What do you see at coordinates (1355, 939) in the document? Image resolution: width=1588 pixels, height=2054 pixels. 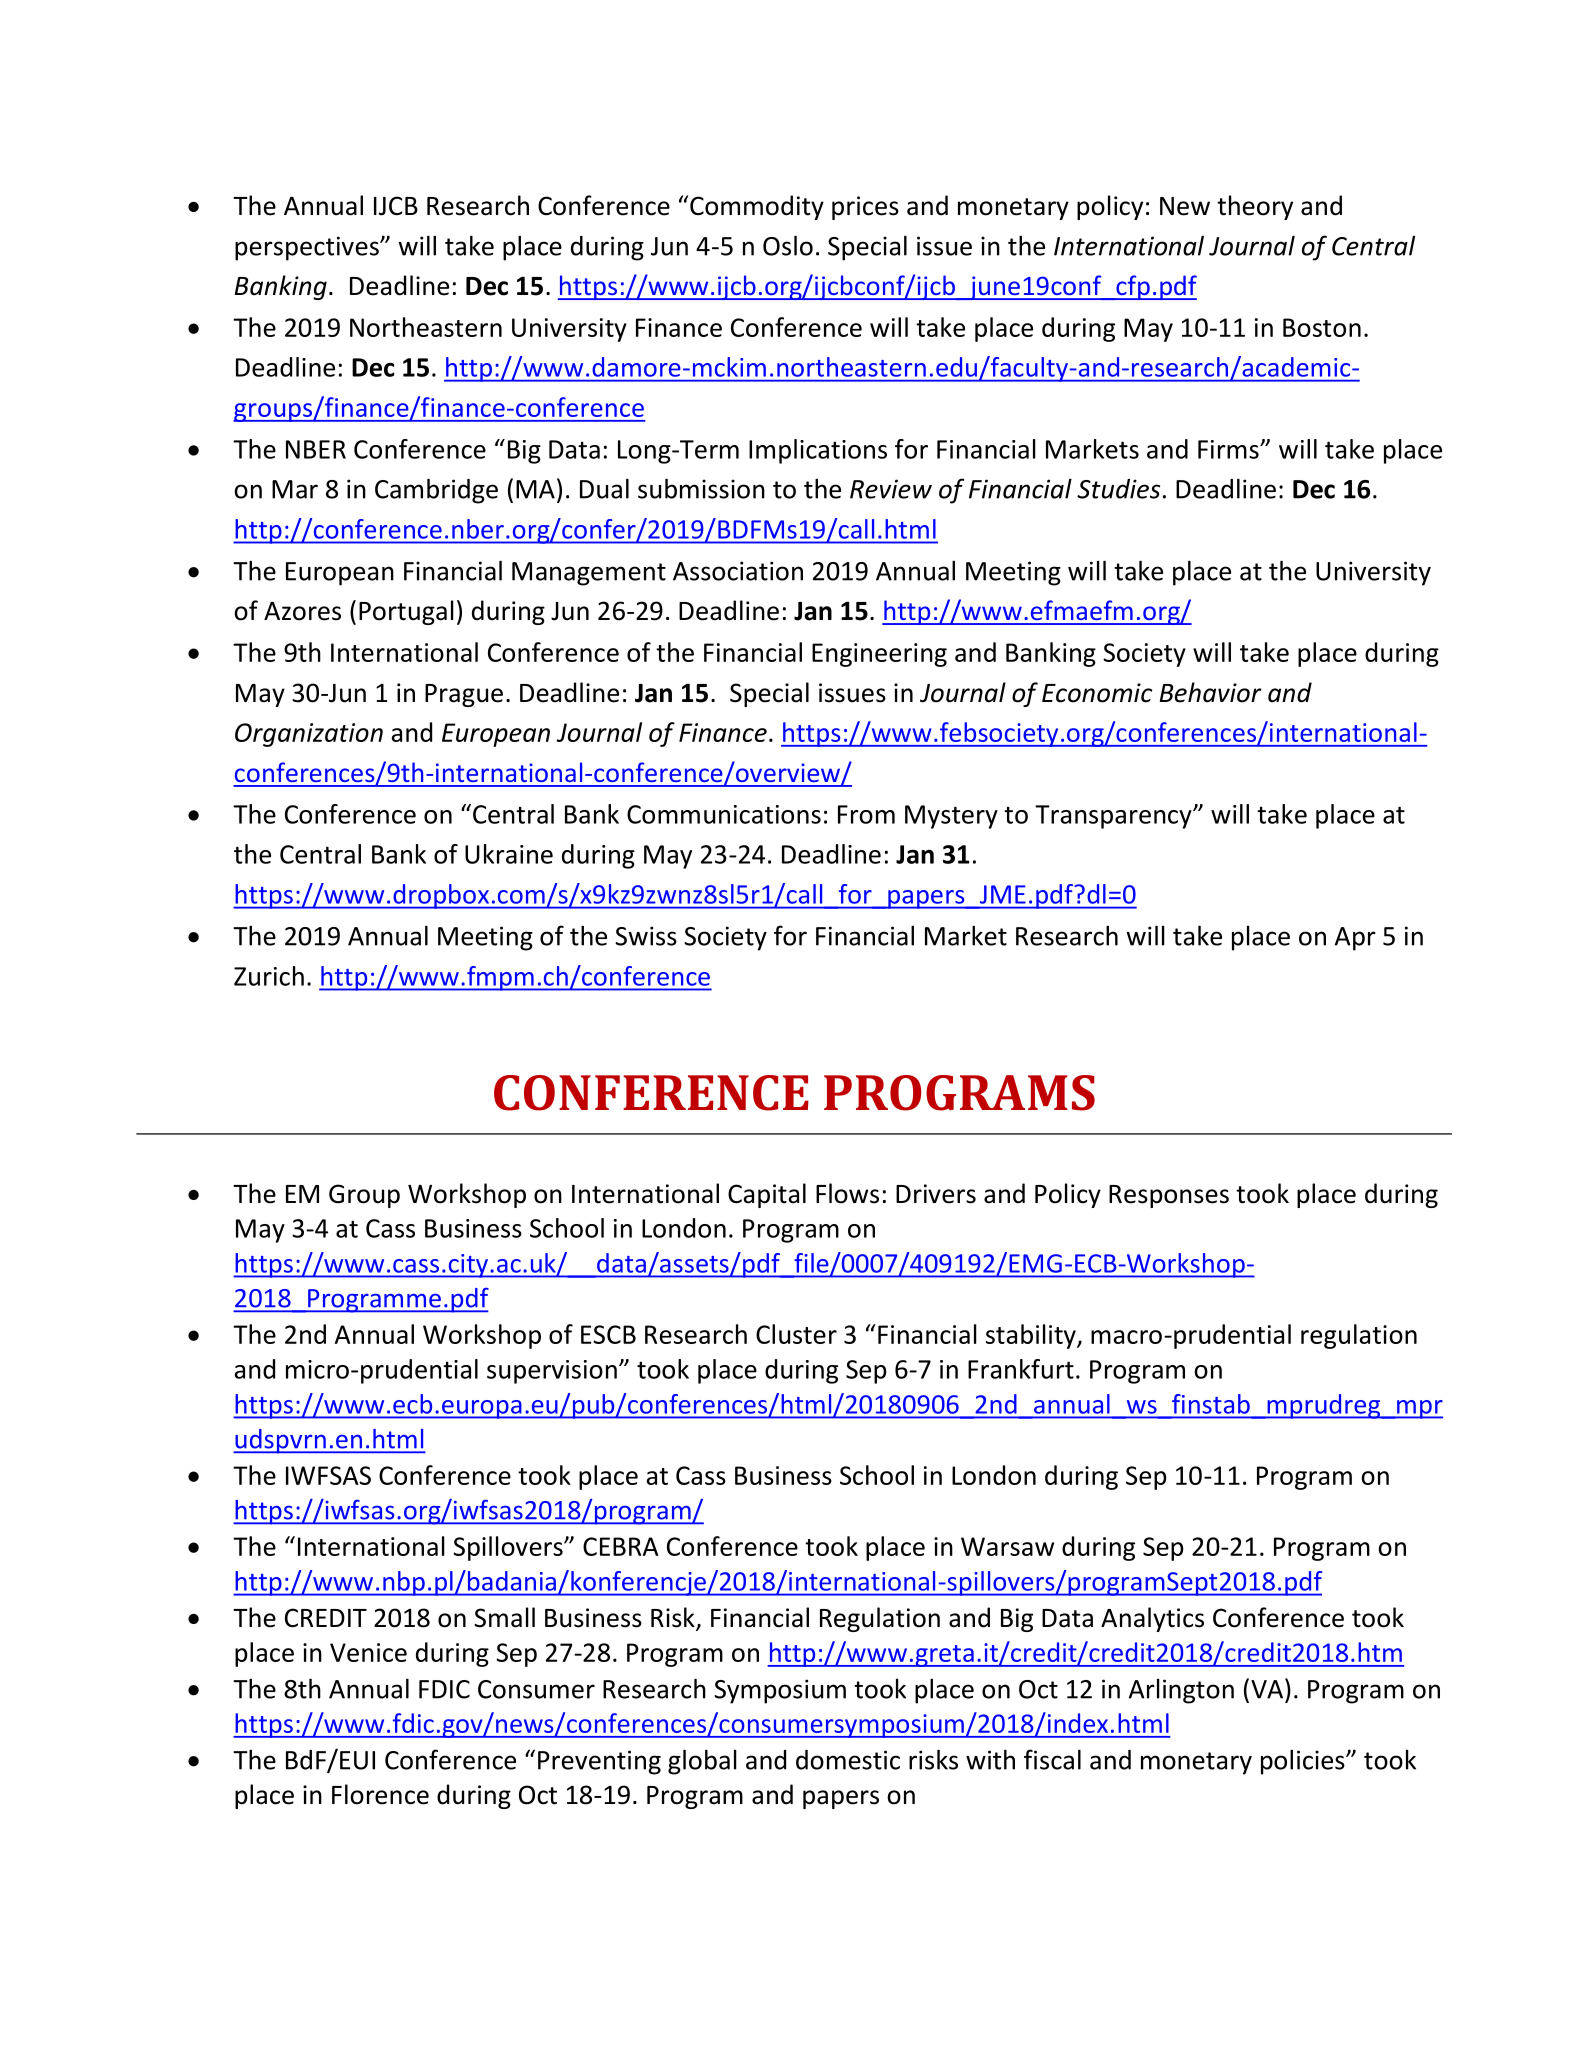 I see `Apr` at bounding box center [1355, 939].
